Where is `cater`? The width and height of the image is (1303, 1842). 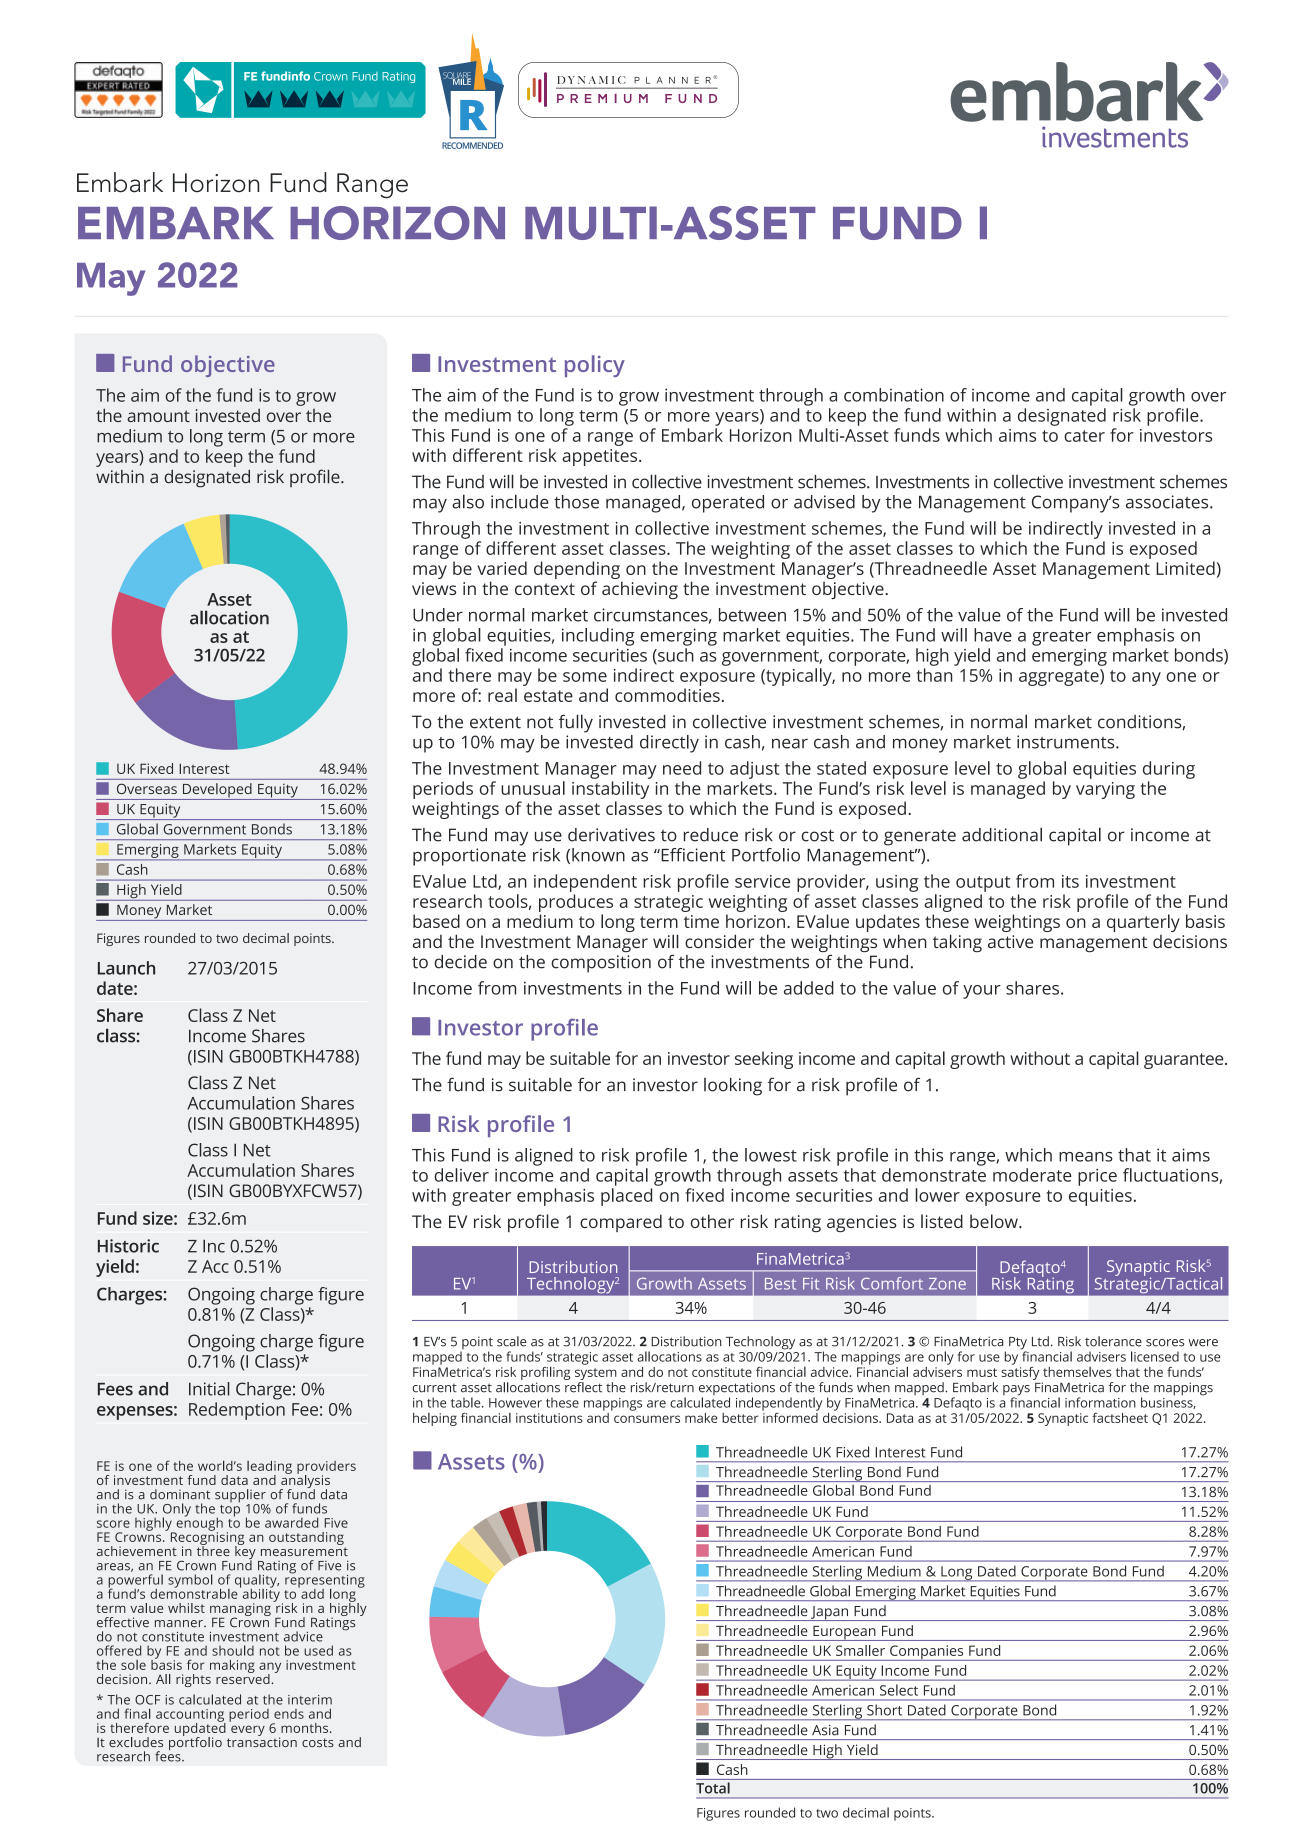
cater is located at coordinates (1084, 436).
